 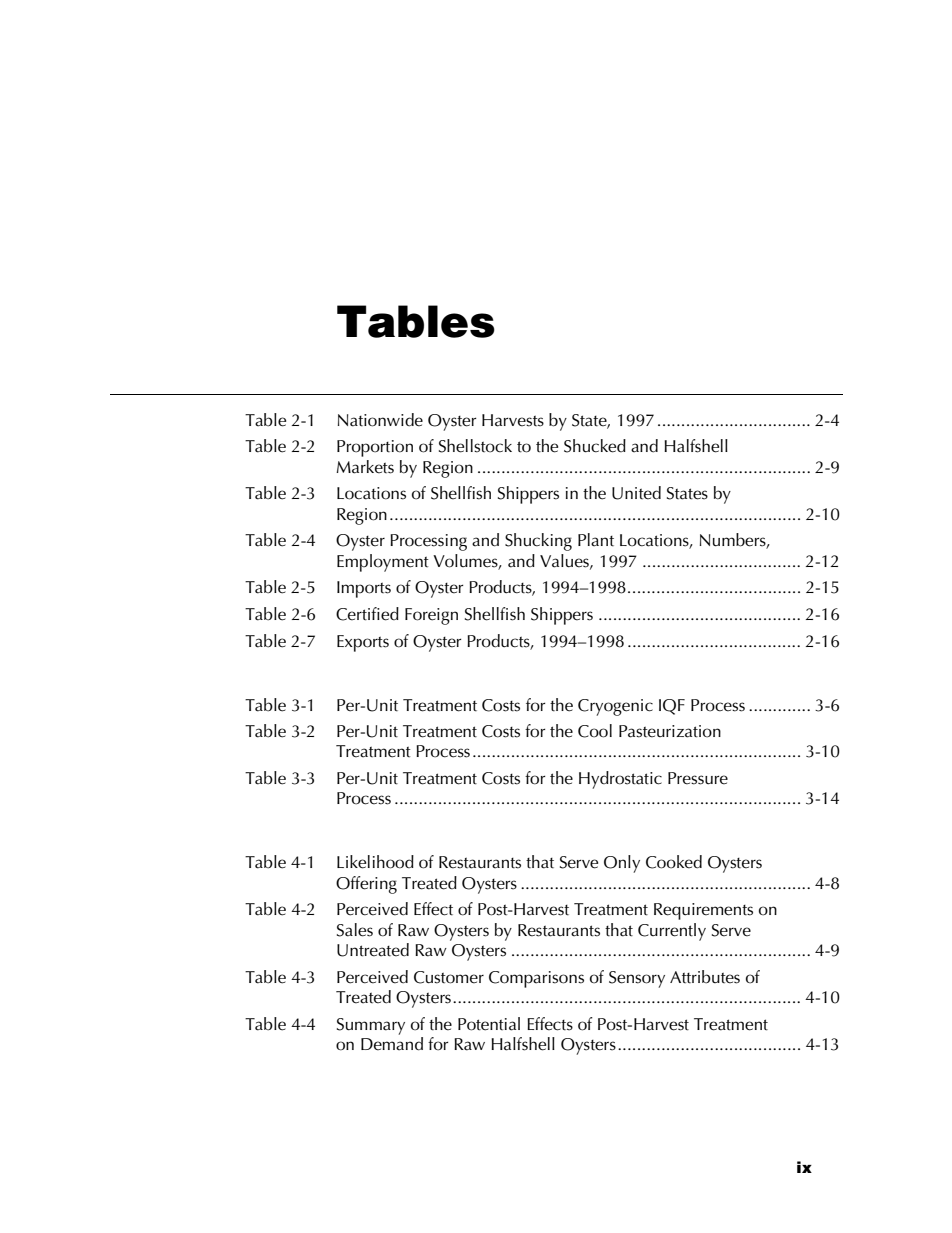 What do you see at coordinates (392, 1044) in the screenshot?
I see `Demand` at bounding box center [392, 1044].
